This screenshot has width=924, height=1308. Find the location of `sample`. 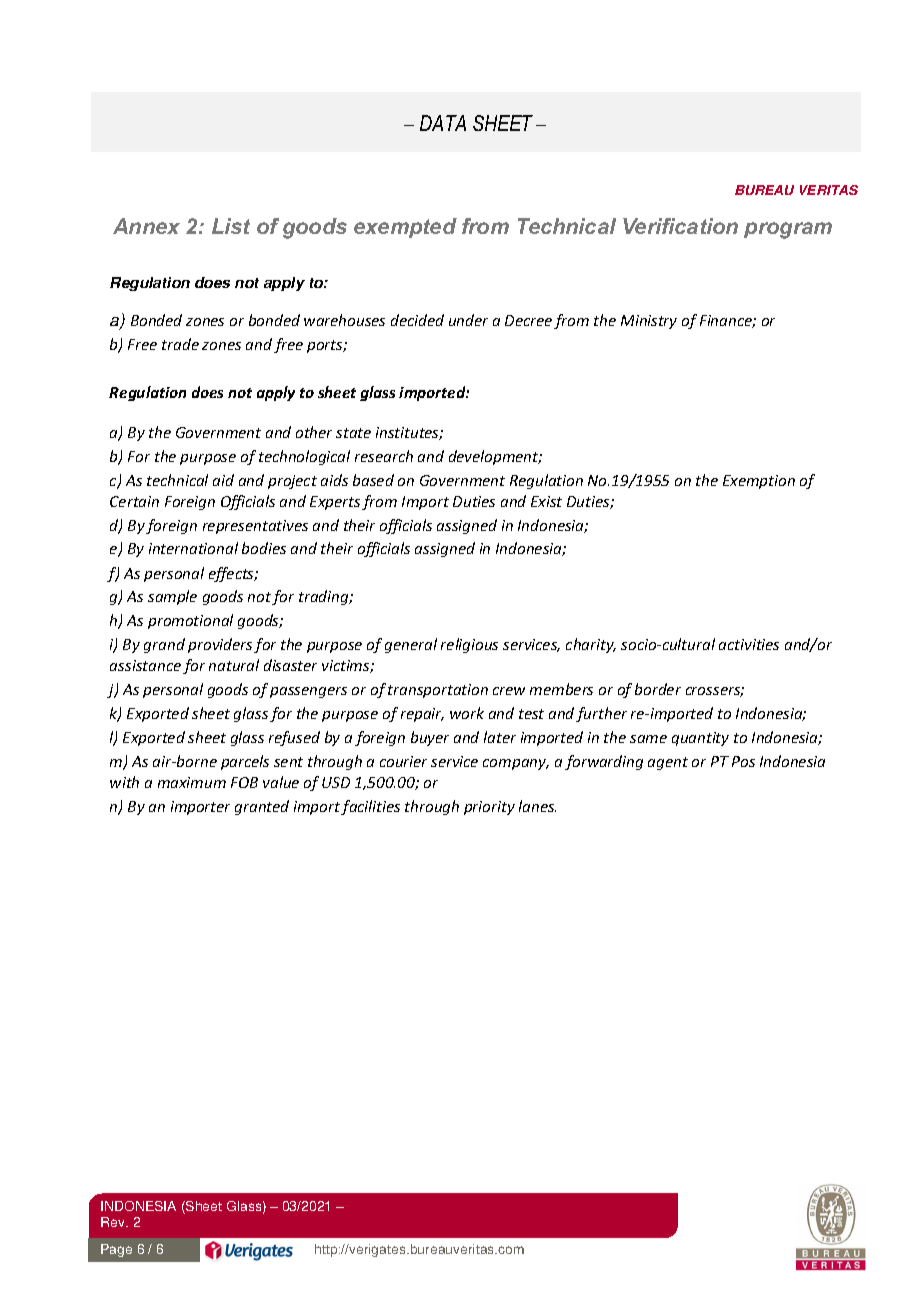

sample is located at coordinates (172, 597).
